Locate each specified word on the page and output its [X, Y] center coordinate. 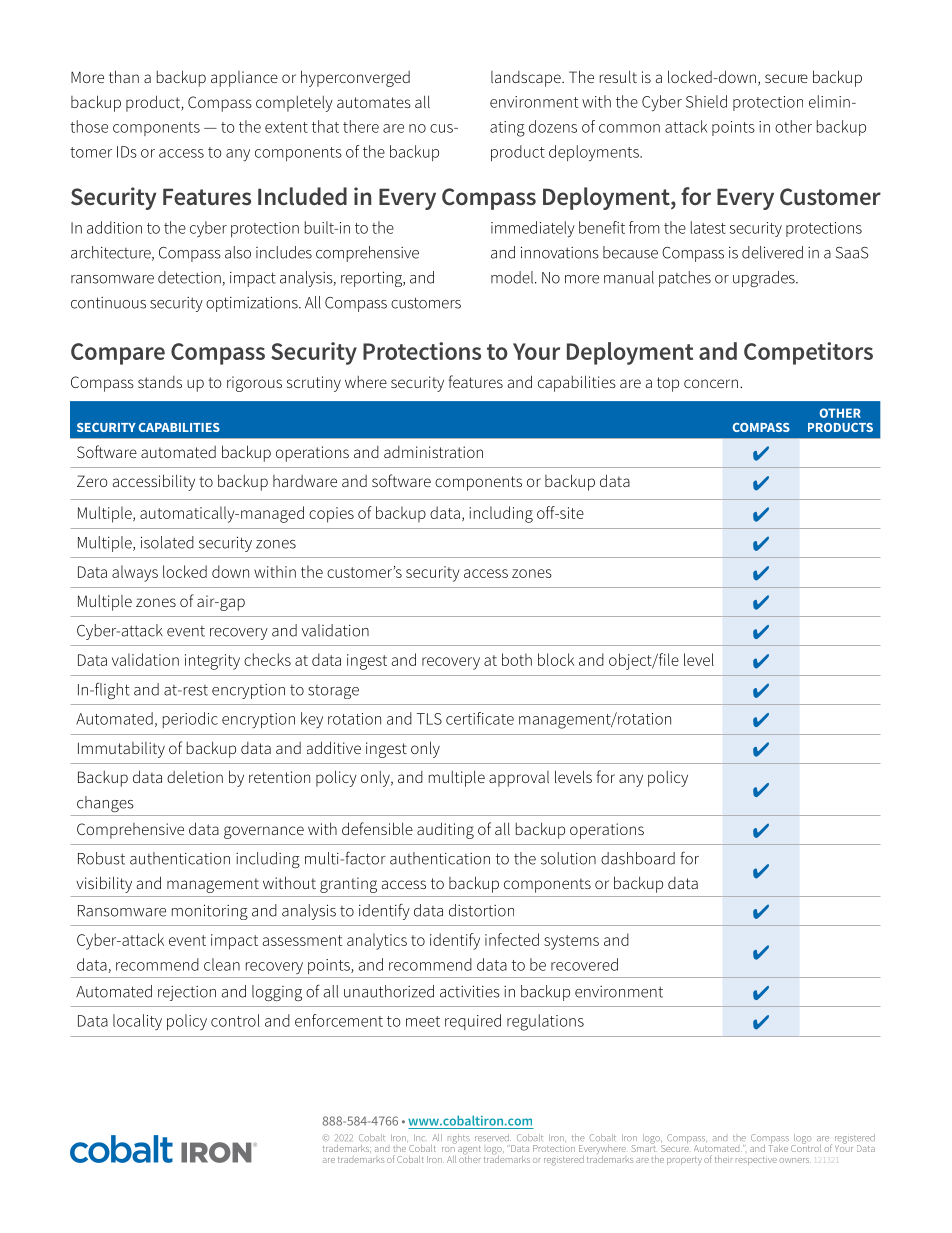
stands [160, 382]
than [124, 76]
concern [711, 383]
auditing [445, 830]
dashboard [638, 858]
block [556, 659]
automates [374, 102]
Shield [706, 101]
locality [137, 1022]
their [723, 1159]
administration [433, 452]
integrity [212, 662]
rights [459, 1139]
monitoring [210, 912]
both [517, 659]
